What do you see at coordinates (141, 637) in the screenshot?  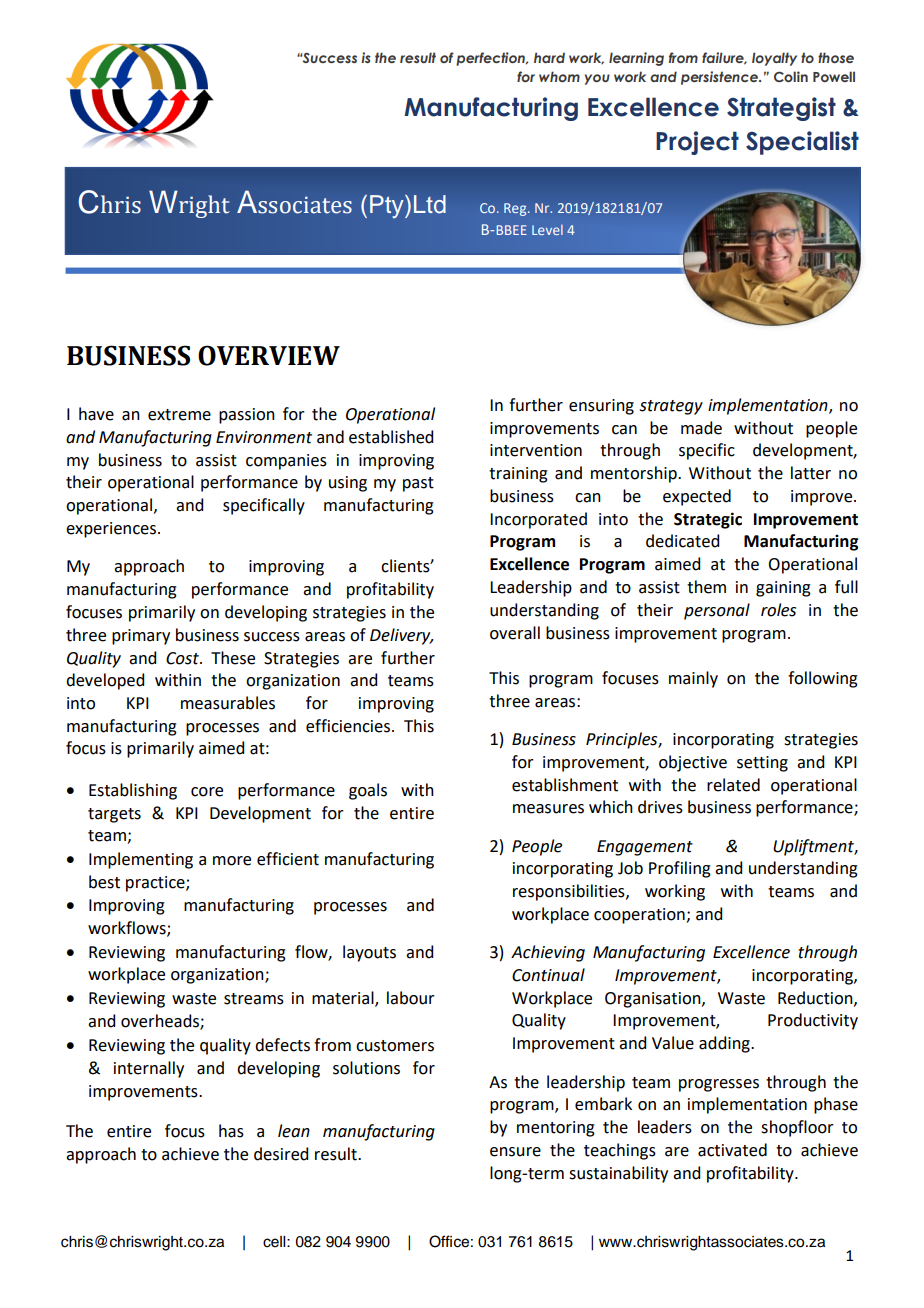 I see `primary` at bounding box center [141, 637].
